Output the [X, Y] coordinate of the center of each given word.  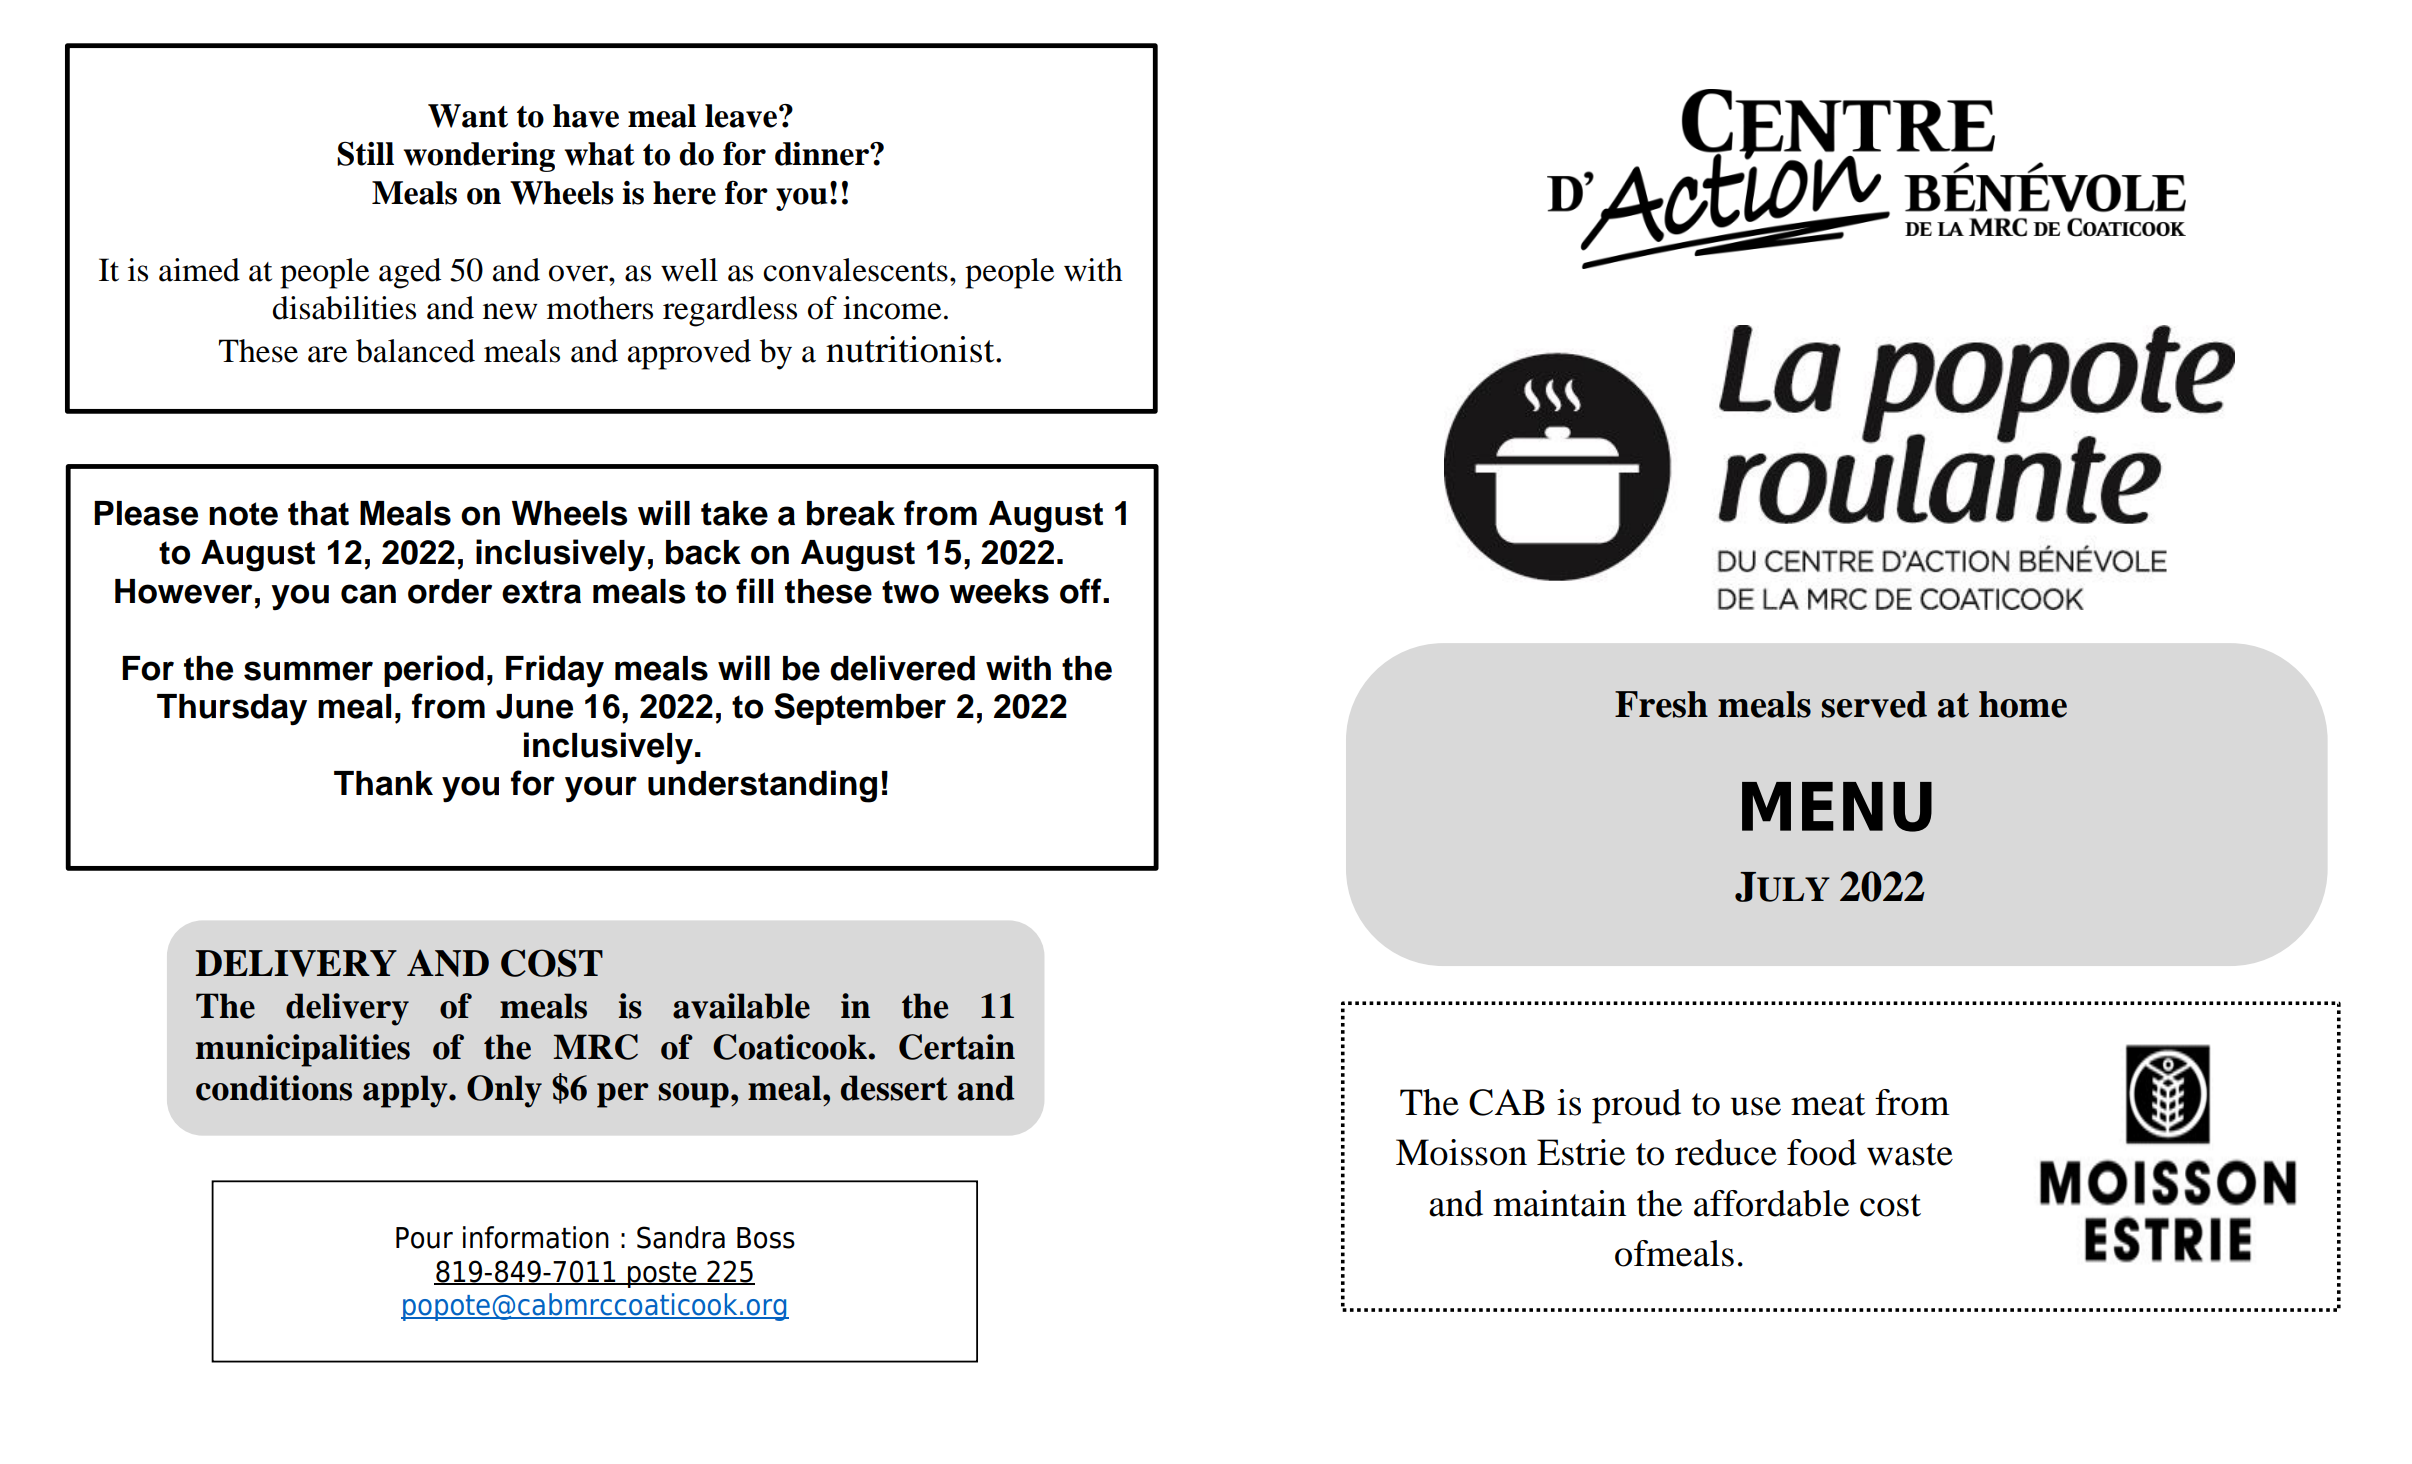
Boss [766, 1238]
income [892, 308]
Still [365, 153]
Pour [424, 1238]
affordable [1771, 1203]
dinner [823, 154]
